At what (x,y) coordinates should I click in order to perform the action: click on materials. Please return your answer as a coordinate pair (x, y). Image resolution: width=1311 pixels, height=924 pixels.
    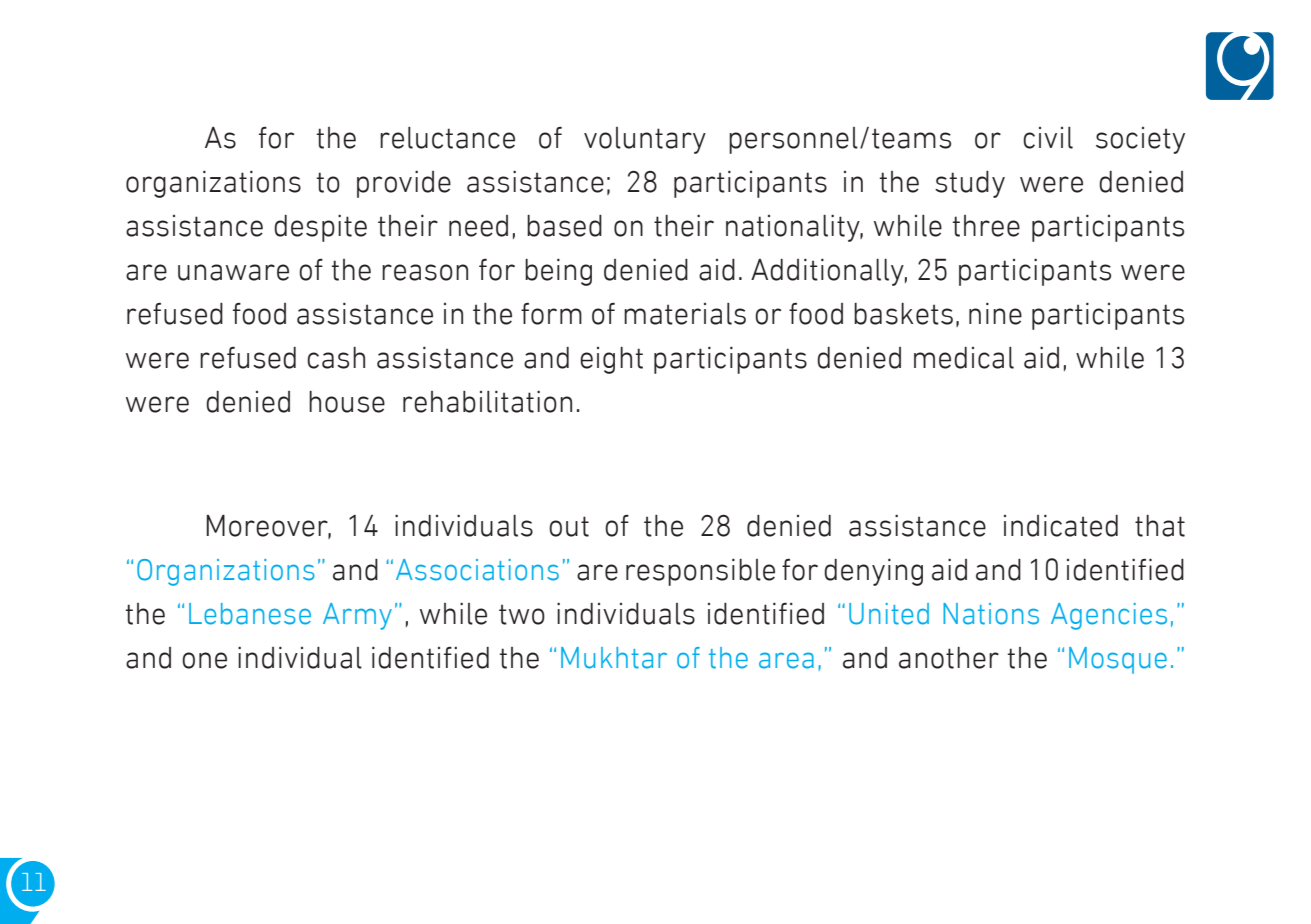
    Looking at the image, I should click on (685, 314).
